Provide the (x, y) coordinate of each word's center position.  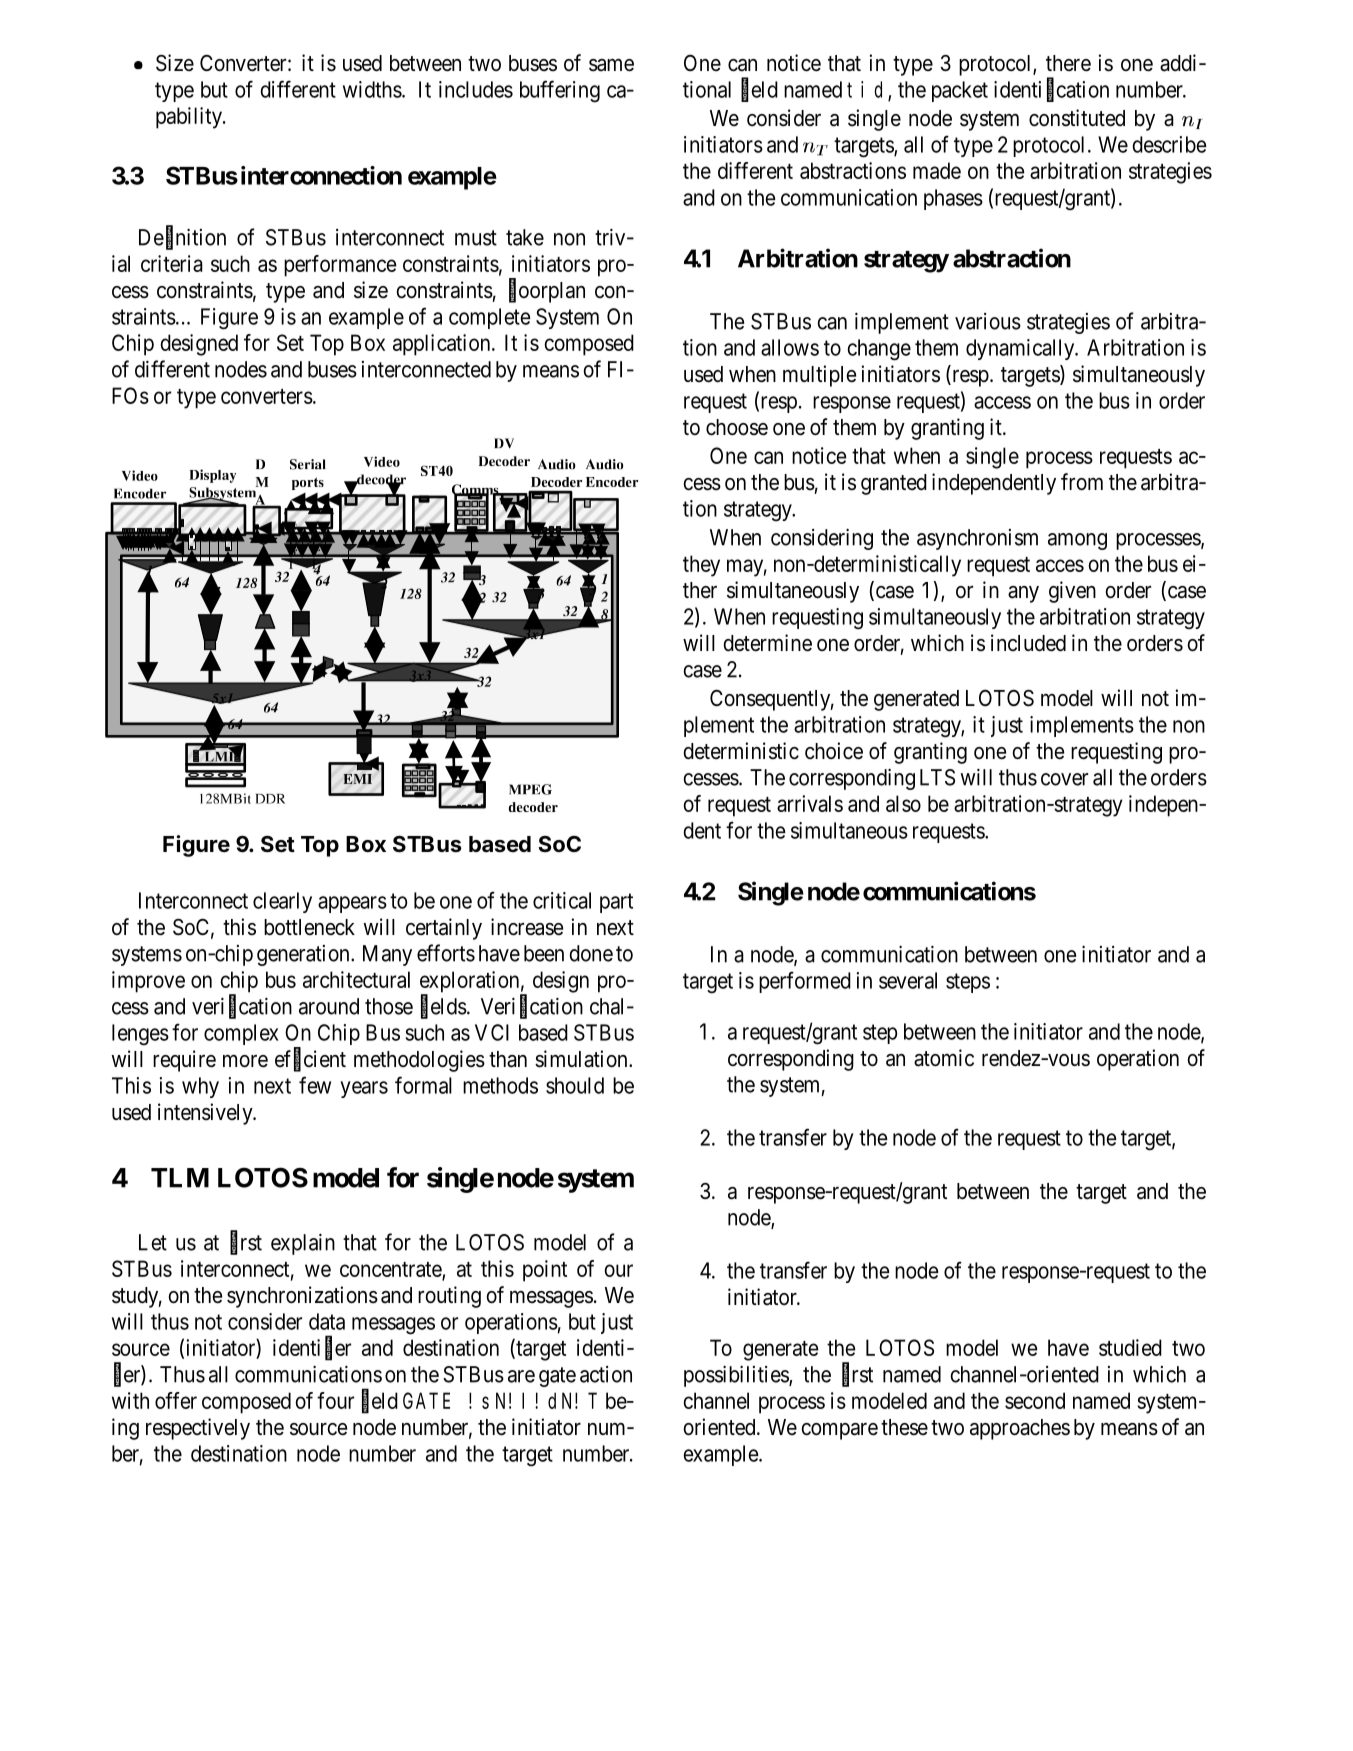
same (611, 65)
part (616, 903)
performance (340, 266)
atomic (944, 1058)
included (1028, 643)
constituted (1077, 118)
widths (373, 89)
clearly (282, 902)
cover (1064, 779)
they (701, 566)
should (575, 1085)
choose (737, 427)
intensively (206, 1114)
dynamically (1021, 349)
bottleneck (309, 927)
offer (176, 1400)
